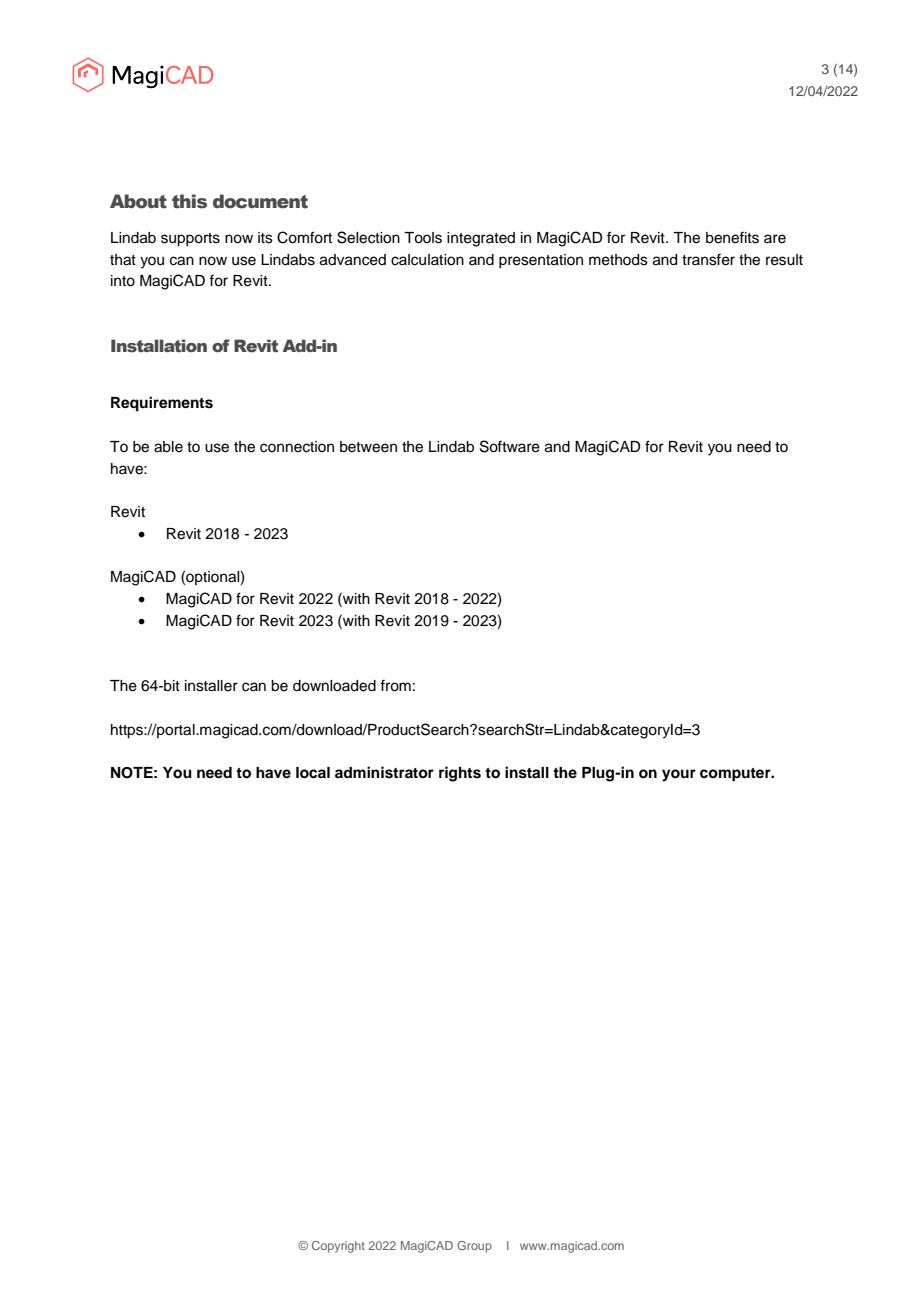 The height and width of the screenshot is (1308, 924). Describe the element at coordinates (190, 240) in the screenshot. I see `supports` at that location.
